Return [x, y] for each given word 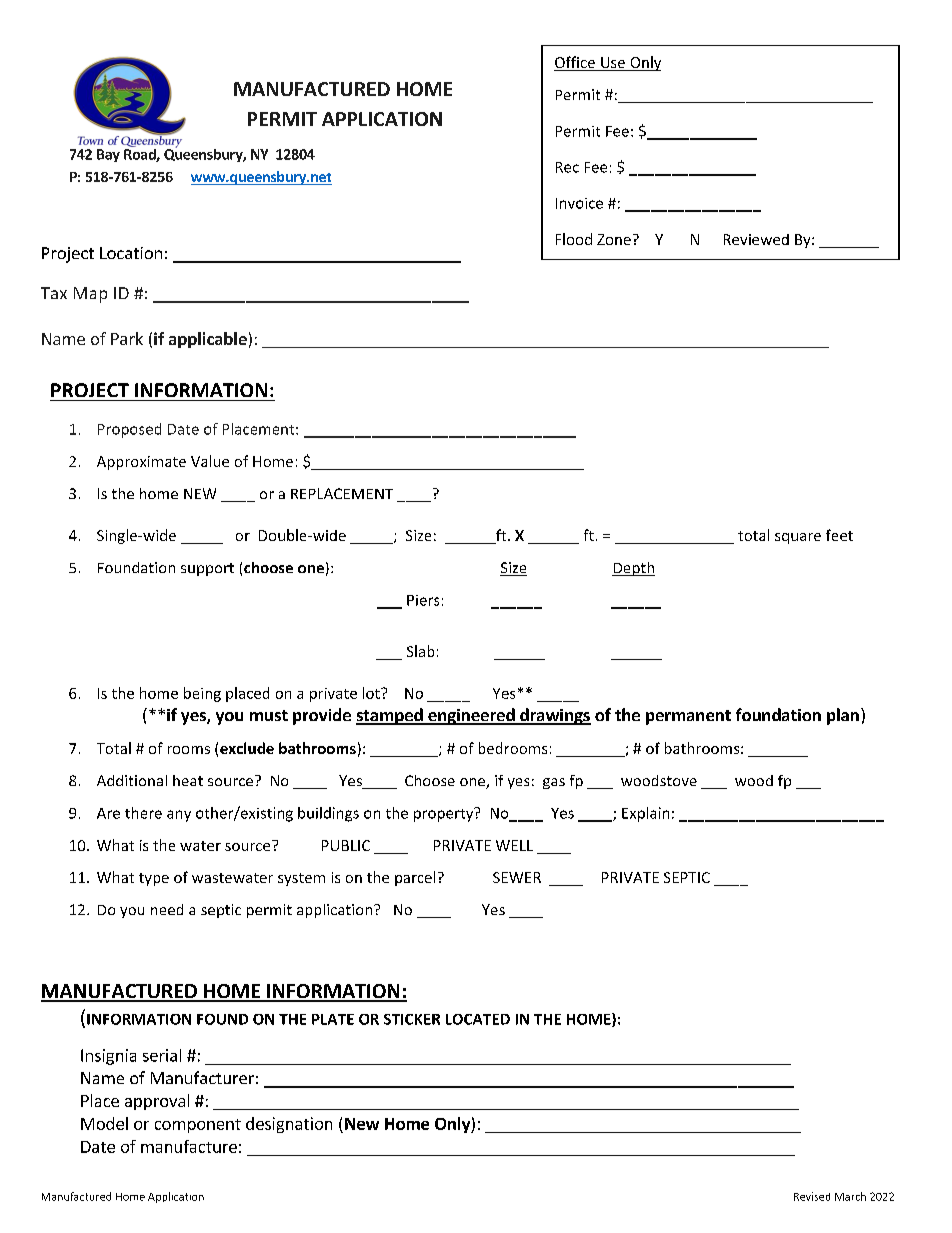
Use [613, 64]
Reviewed [756, 239]
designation [289, 1125]
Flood [574, 239]
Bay [108, 155]
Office [575, 63]
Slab [420, 651]
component [198, 1126]
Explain [645, 814]
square [798, 538]
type [154, 879]
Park [127, 338]
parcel [415, 878]
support [207, 569]
